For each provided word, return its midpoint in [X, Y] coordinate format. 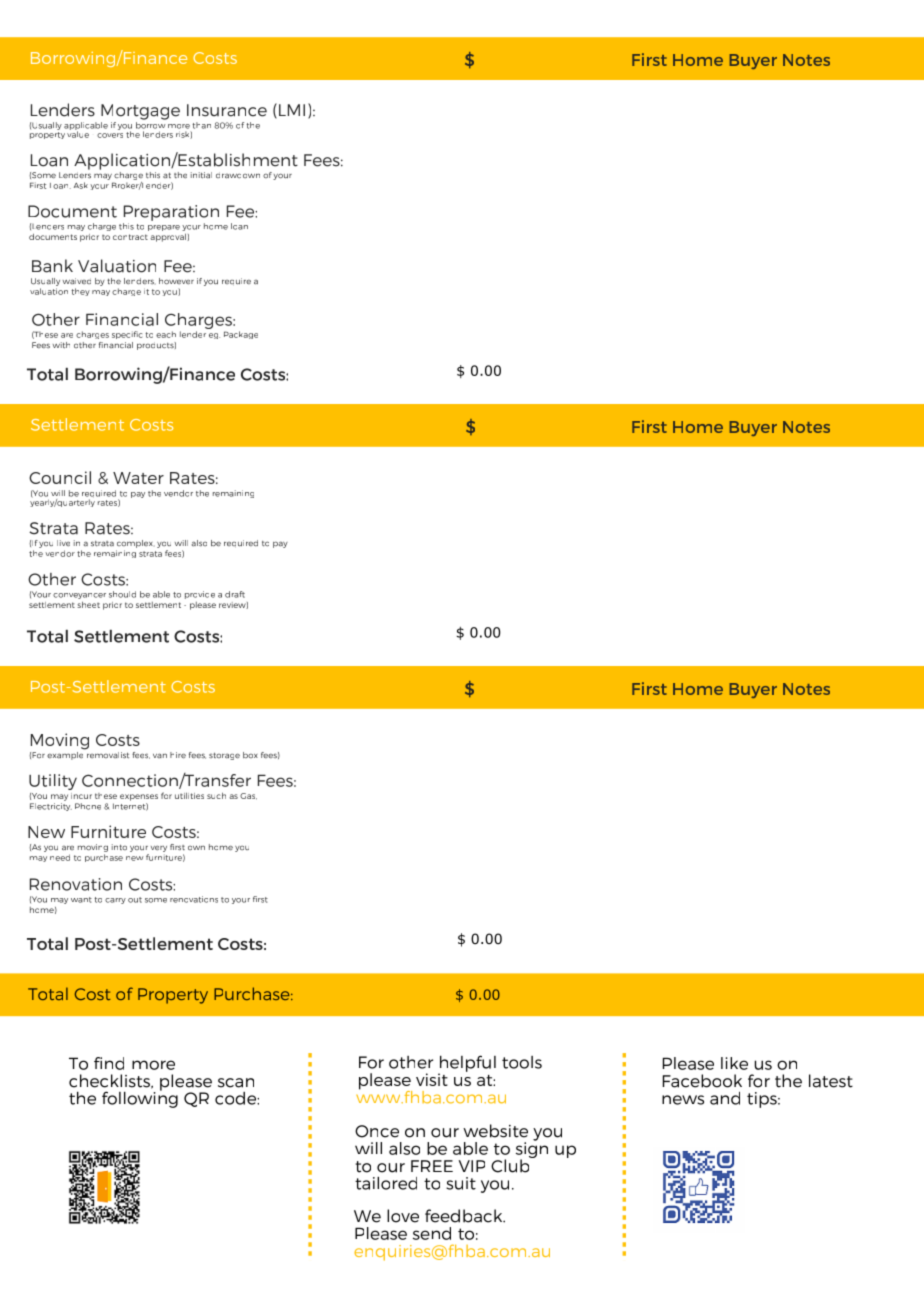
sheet [88, 604]
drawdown [238, 176]
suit [461, 1183]
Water [138, 478]
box [250, 755]
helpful [467, 1064]
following [140, 1098]
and [725, 1098]
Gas [248, 796]
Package [241, 335]
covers [110, 135]
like [734, 1063]
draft [235, 594]
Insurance [227, 110]
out [135, 900]
